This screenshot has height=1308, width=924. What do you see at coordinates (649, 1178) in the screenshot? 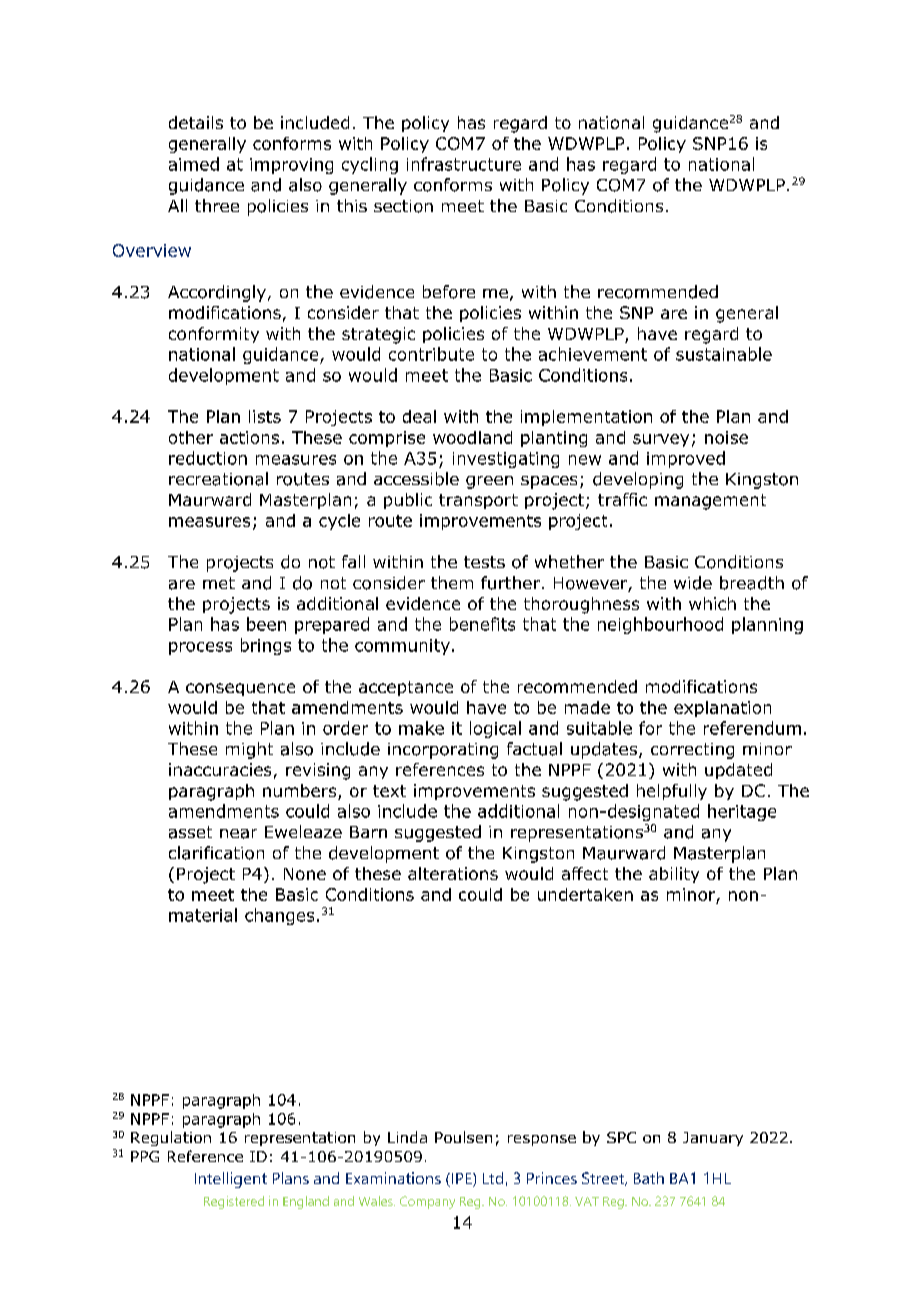
I see `Bath` at bounding box center [649, 1178].
